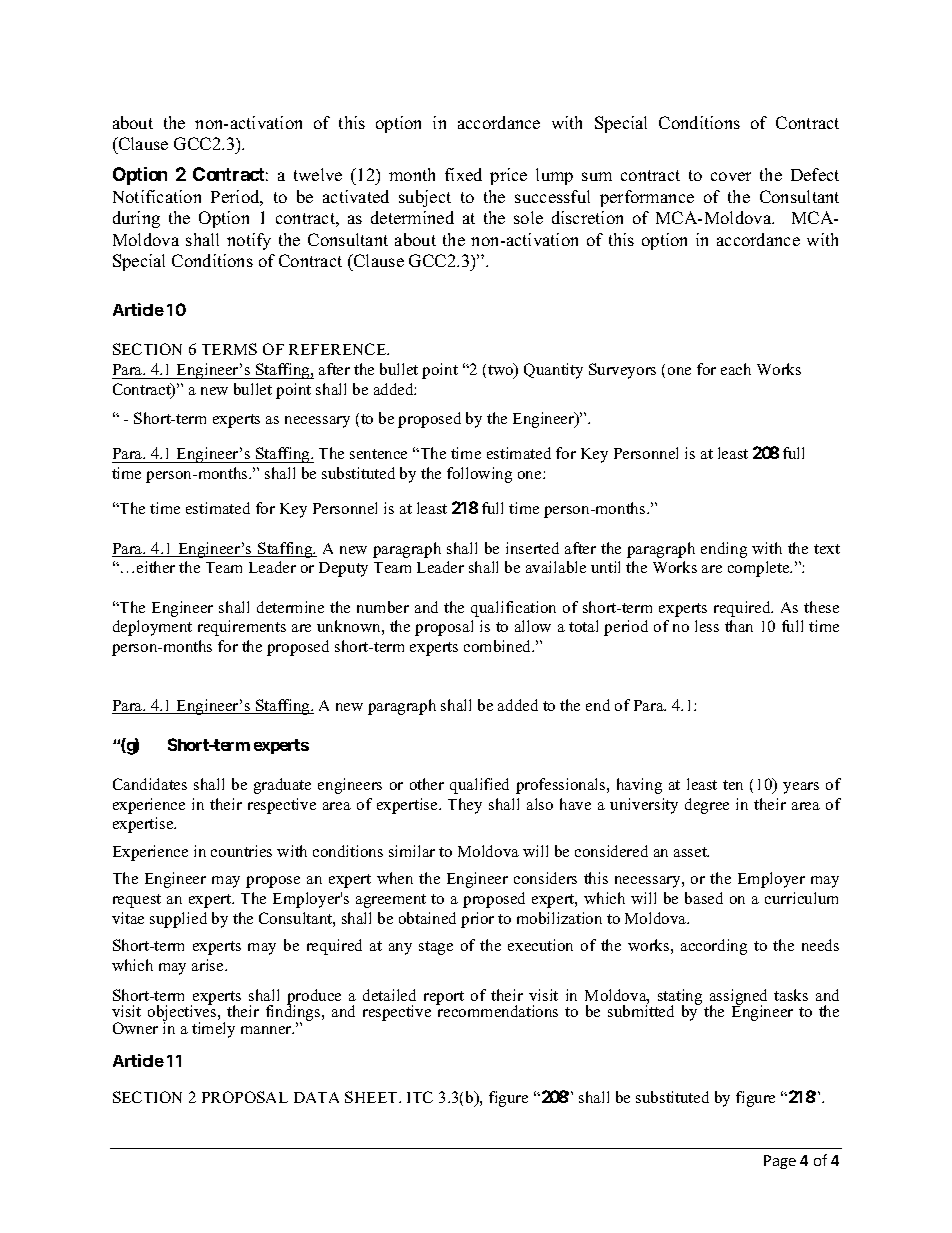  Describe the element at coordinates (242, 628) in the image. I see `requirements` at that location.
